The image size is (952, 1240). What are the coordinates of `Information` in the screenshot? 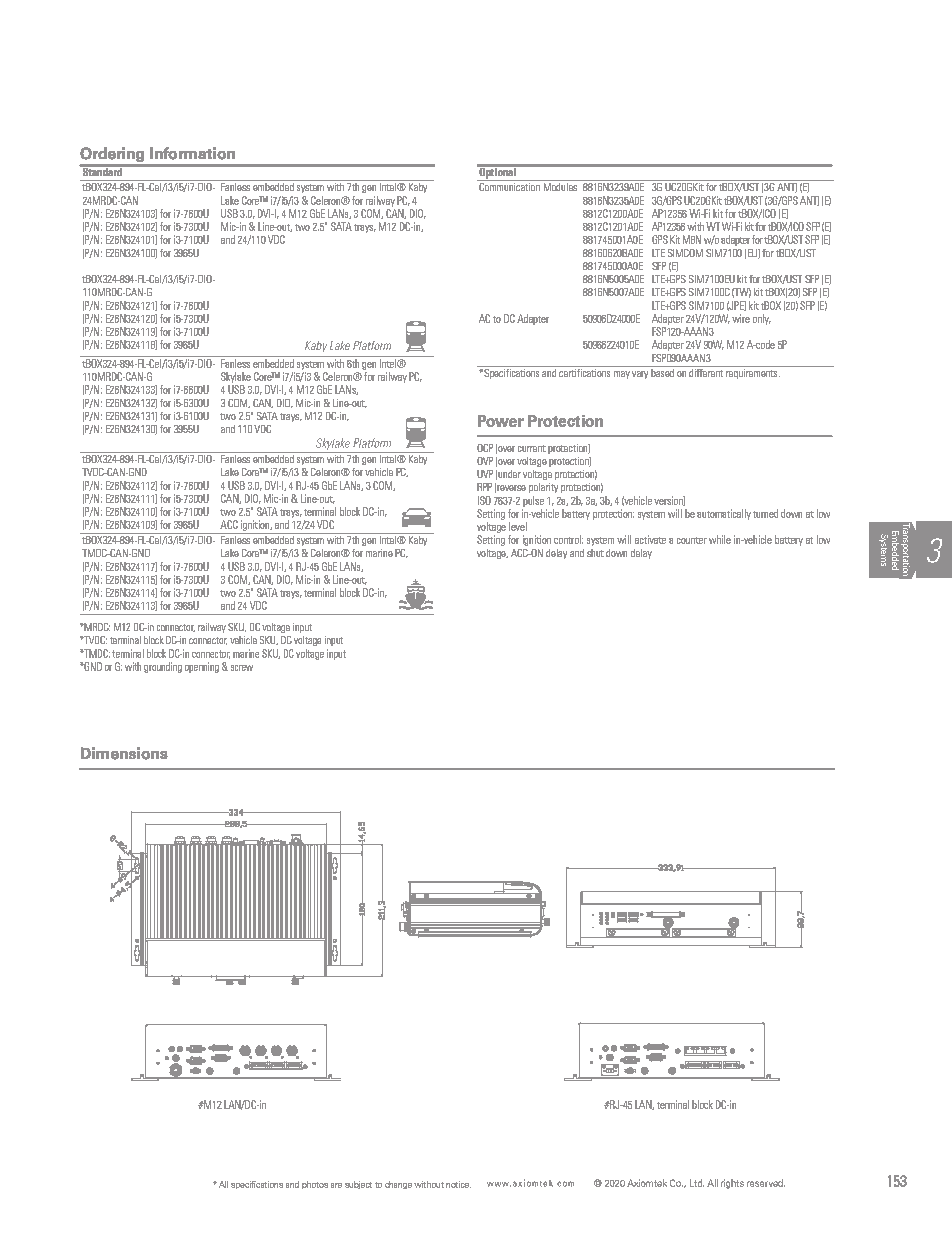 It's located at (192, 153).
